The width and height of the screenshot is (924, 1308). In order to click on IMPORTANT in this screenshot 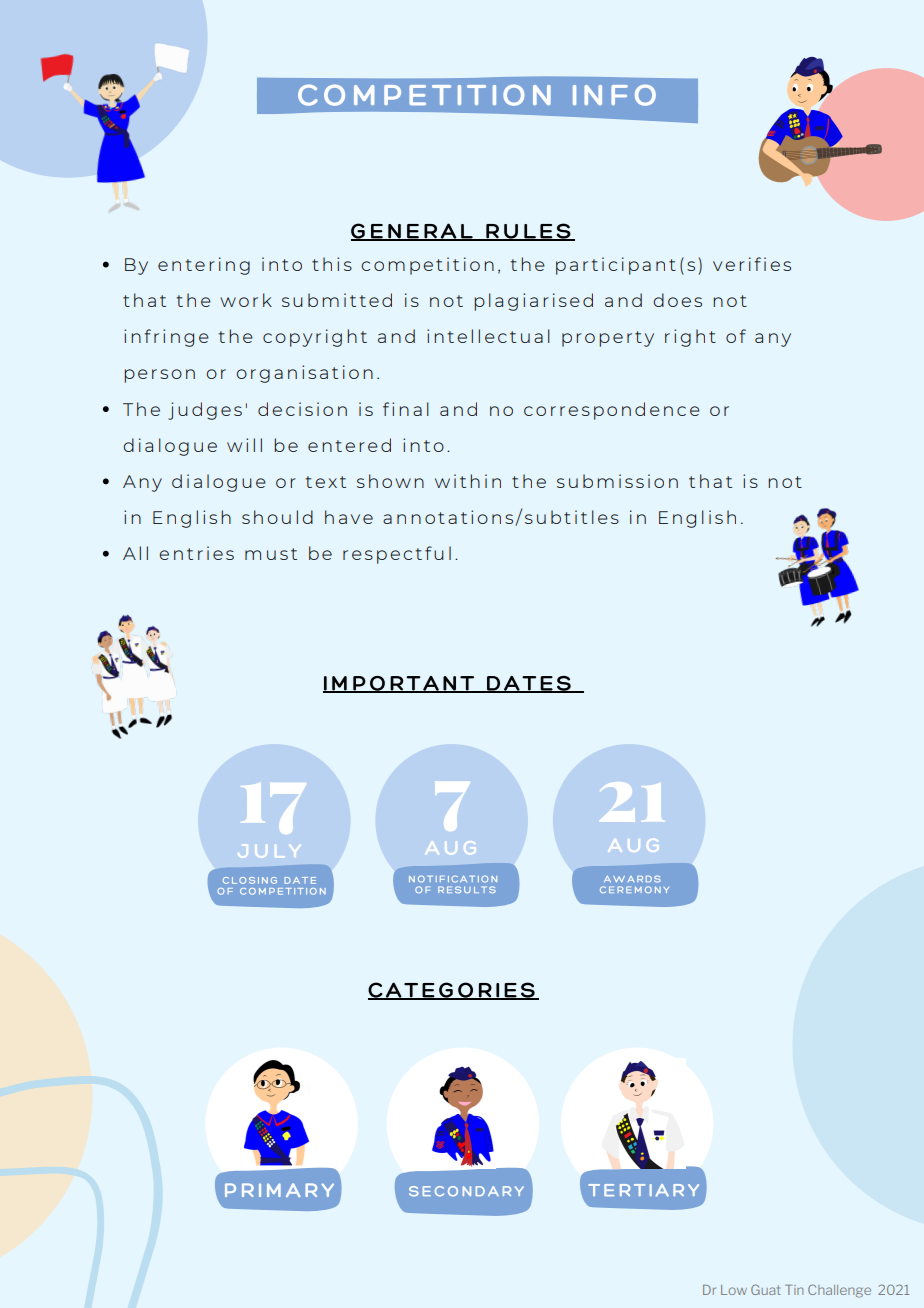, I will do `click(400, 684)`.
